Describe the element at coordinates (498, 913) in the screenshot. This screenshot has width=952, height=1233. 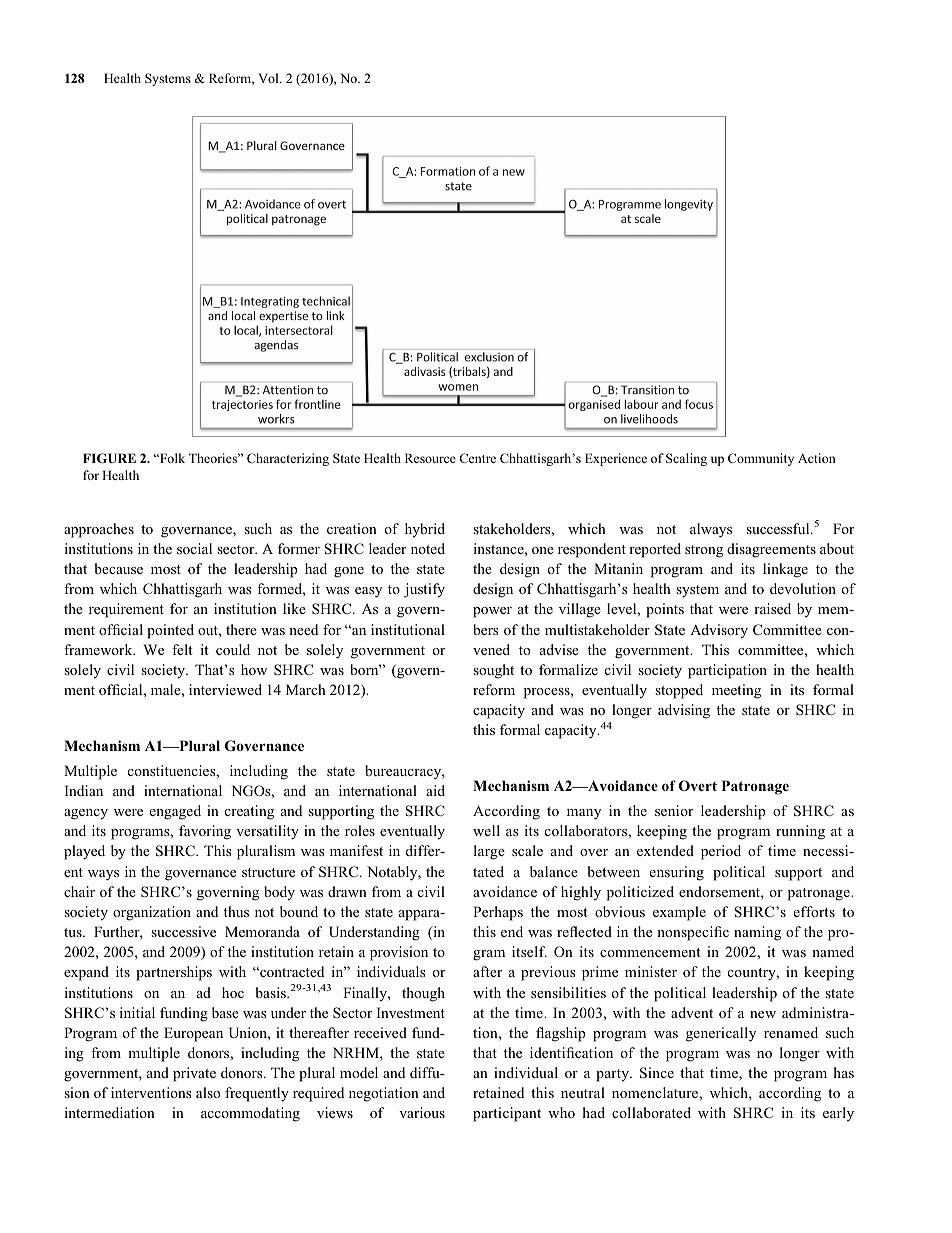
I see `Perhaps` at that location.
